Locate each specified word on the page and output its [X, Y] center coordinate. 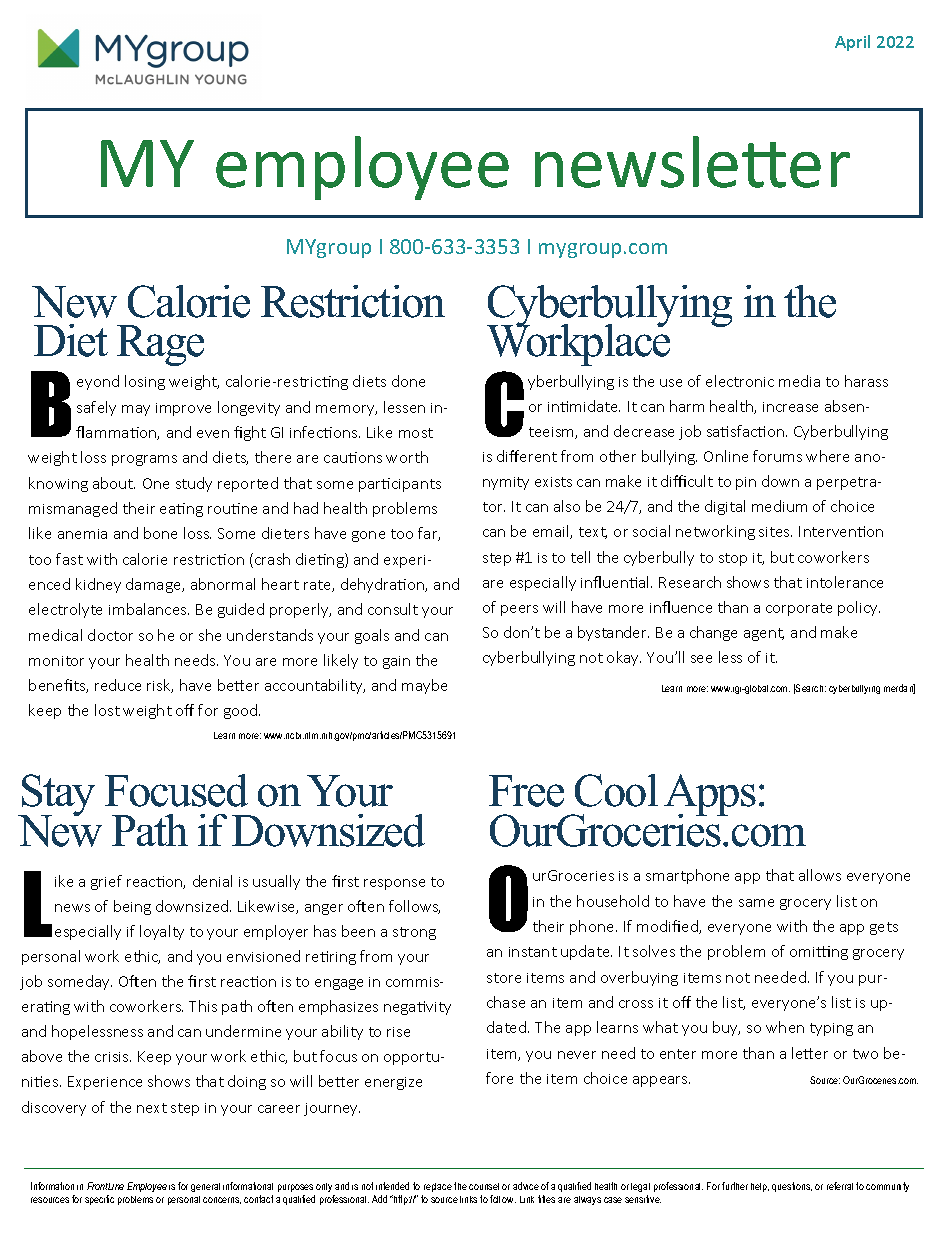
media [799, 381]
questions [792, 1187]
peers [519, 610]
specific [99, 1200]
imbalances [149, 609]
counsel [484, 1186]
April [852, 43]
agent [764, 634]
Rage [160, 345]
